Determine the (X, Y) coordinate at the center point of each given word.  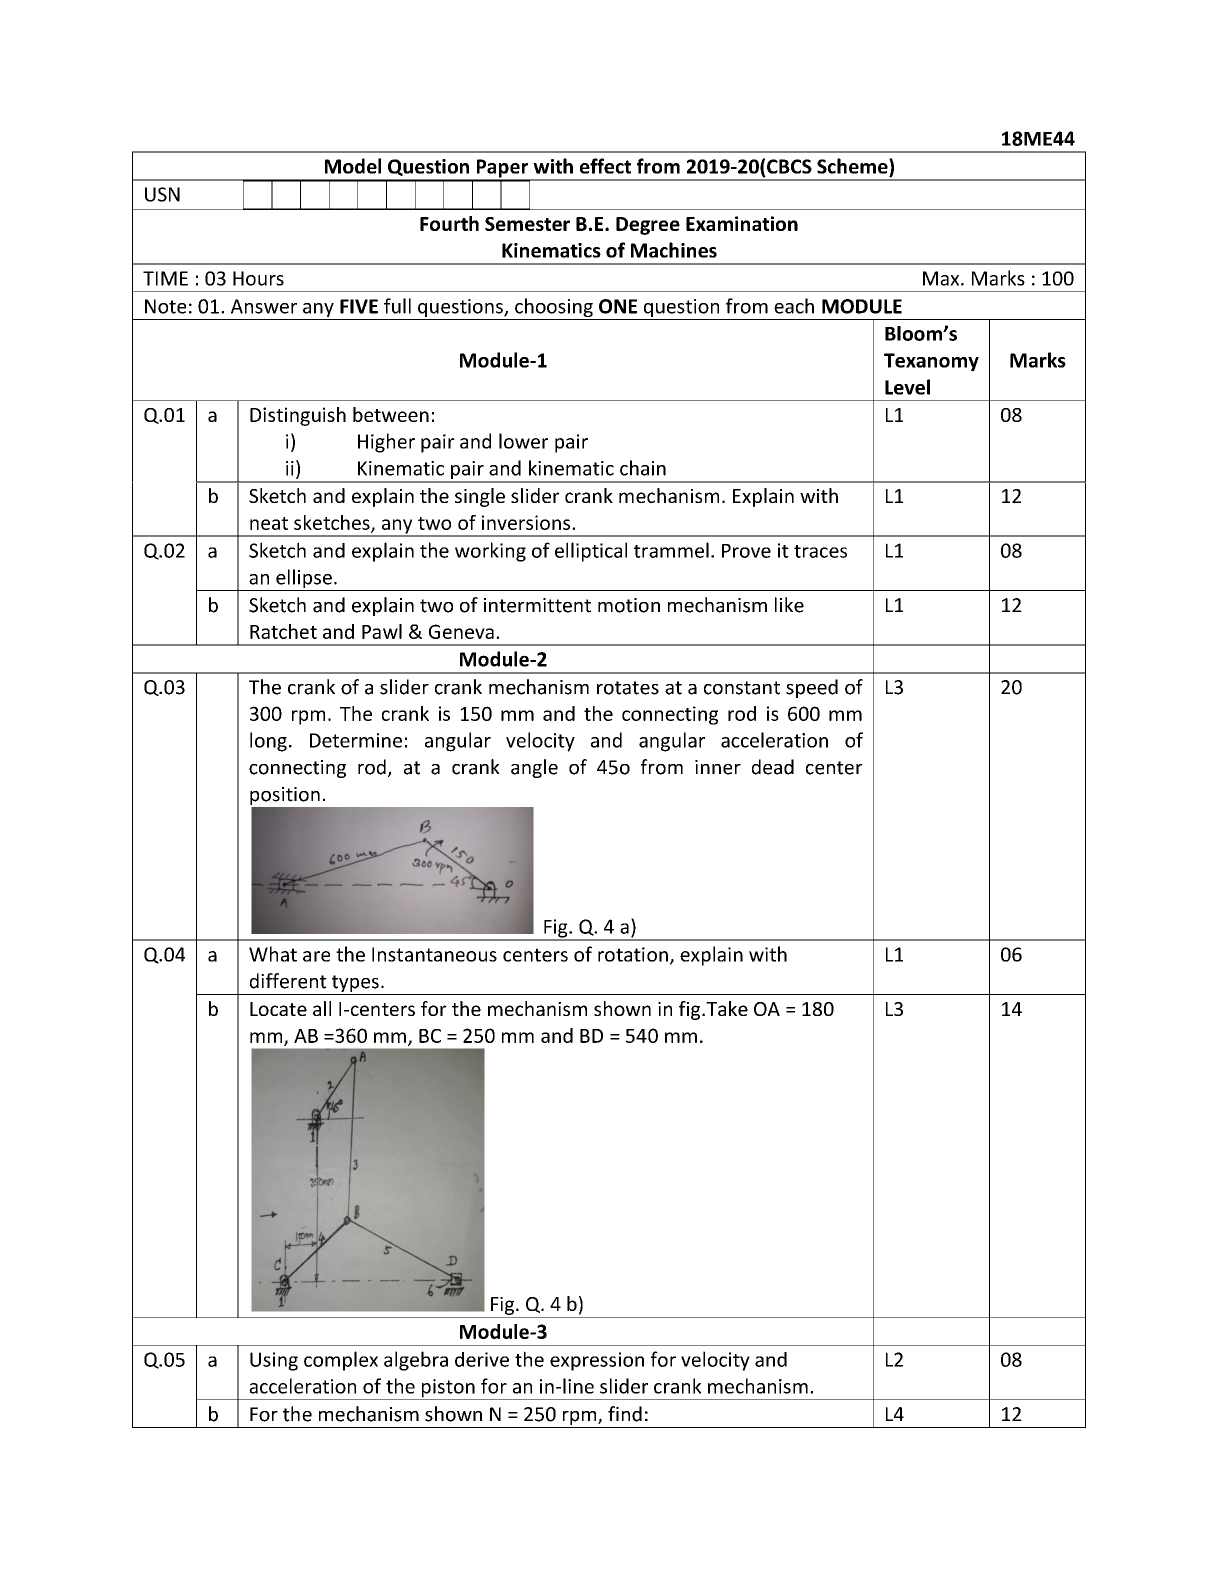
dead (773, 767)
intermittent (537, 605)
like (789, 605)
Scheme (853, 166)
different (288, 981)
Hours (258, 278)
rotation (633, 954)
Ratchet (283, 631)
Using (274, 1361)
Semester (527, 224)
